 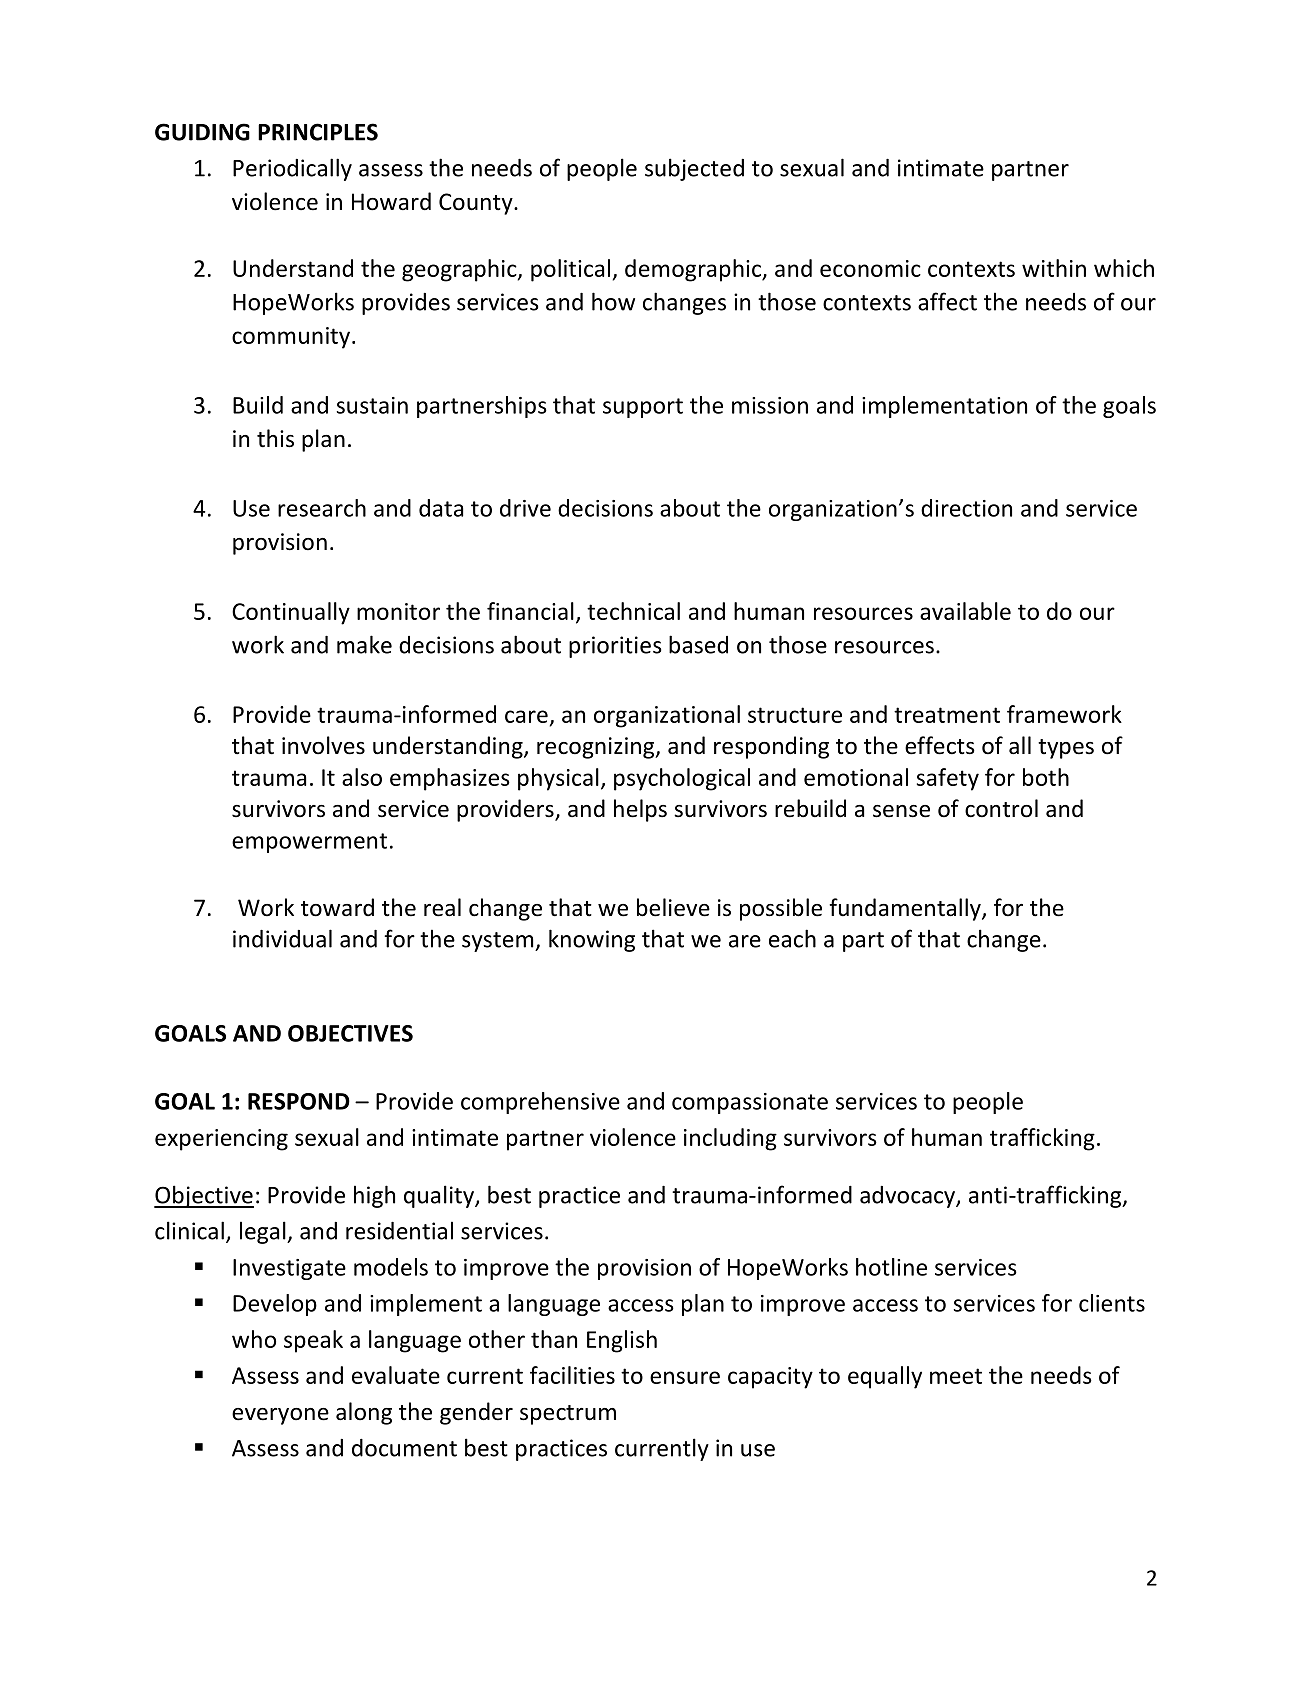 I want to click on Periodically, so click(x=292, y=169).
